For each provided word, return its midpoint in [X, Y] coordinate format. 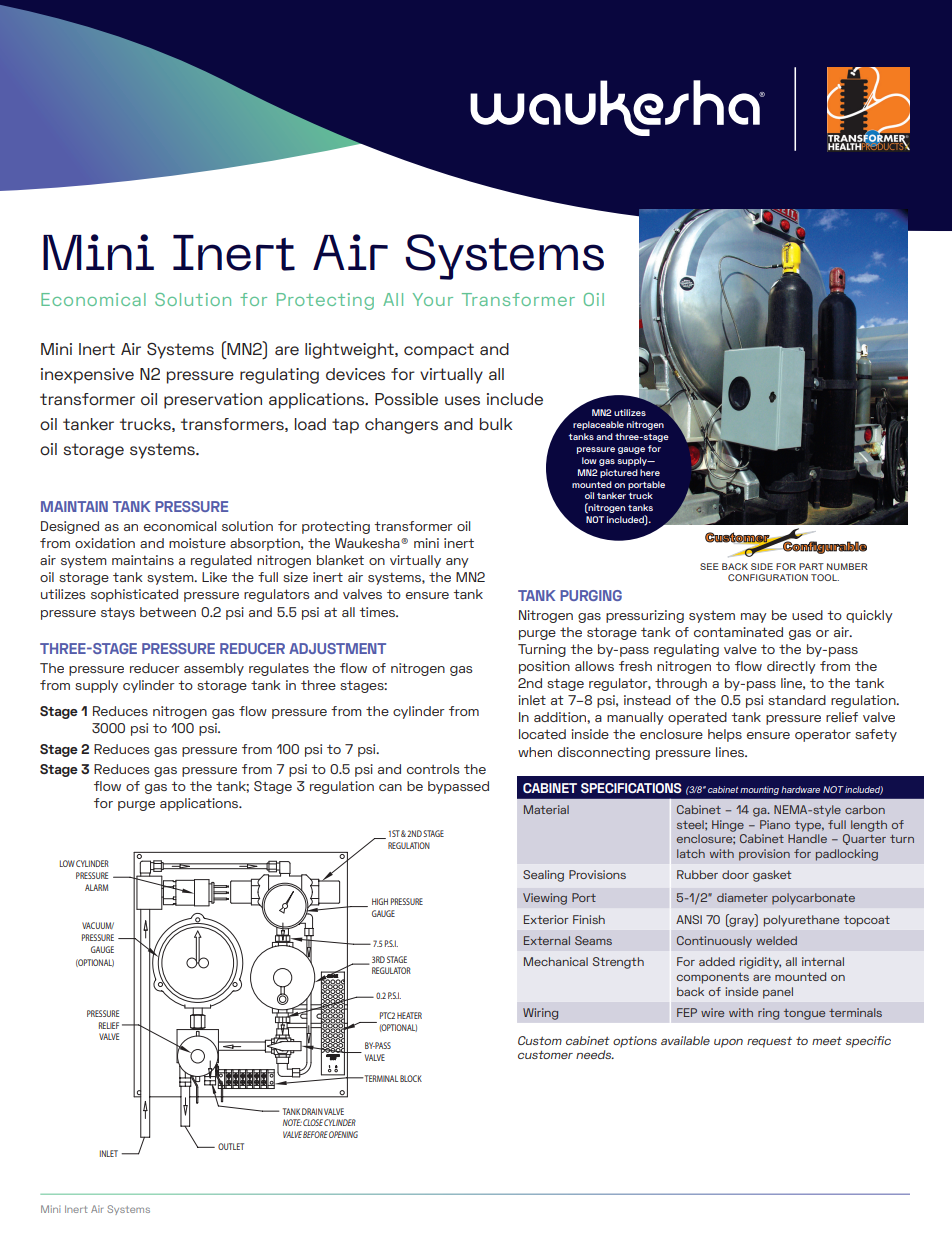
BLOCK [411, 1078]
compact [439, 351]
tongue [804, 1014]
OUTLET [231, 1146]
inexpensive [87, 376]
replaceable [598, 425]
